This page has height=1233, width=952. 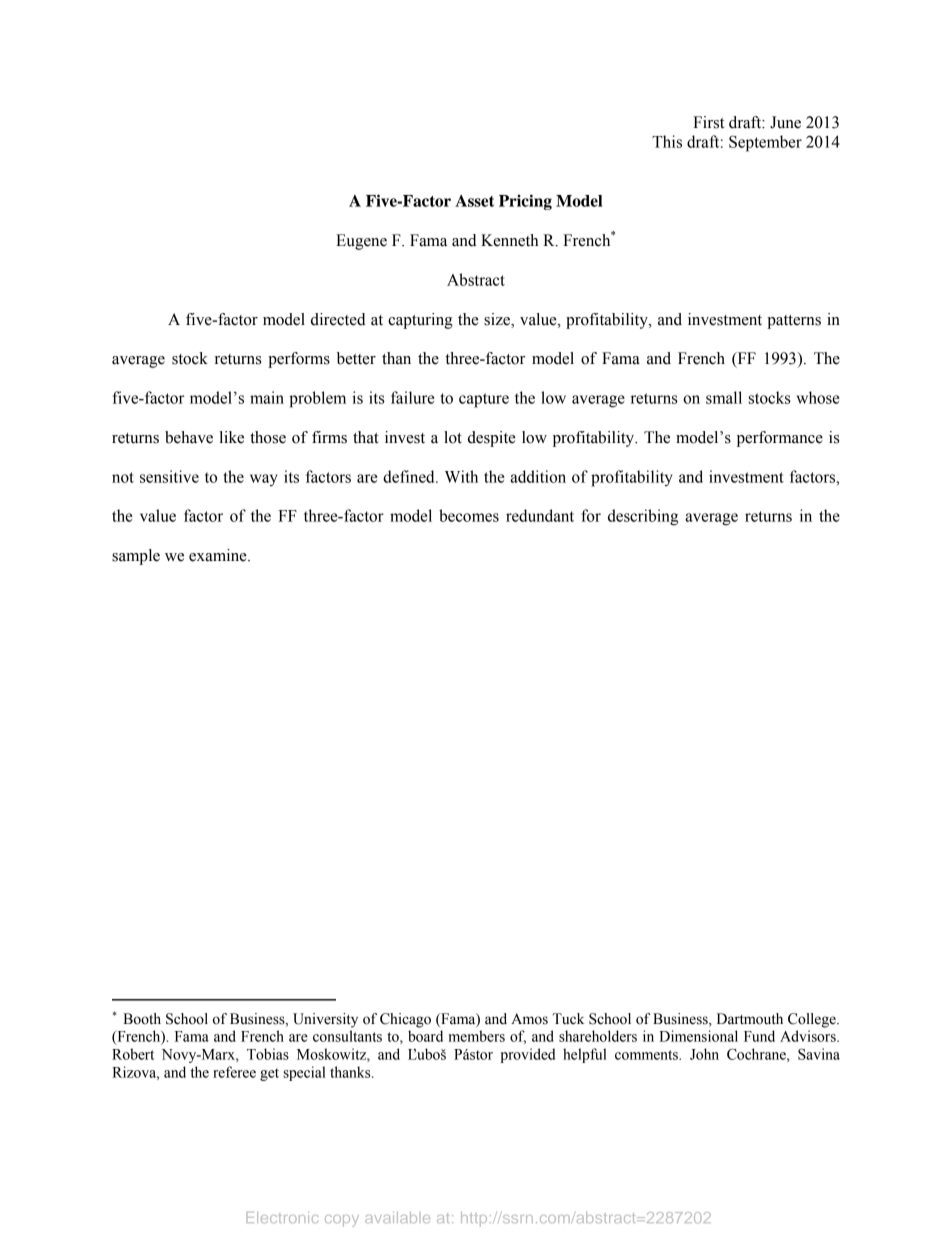 What do you see at coordinates (765, 143) in the page?
I see `September` at bounding box center [765, 143].
